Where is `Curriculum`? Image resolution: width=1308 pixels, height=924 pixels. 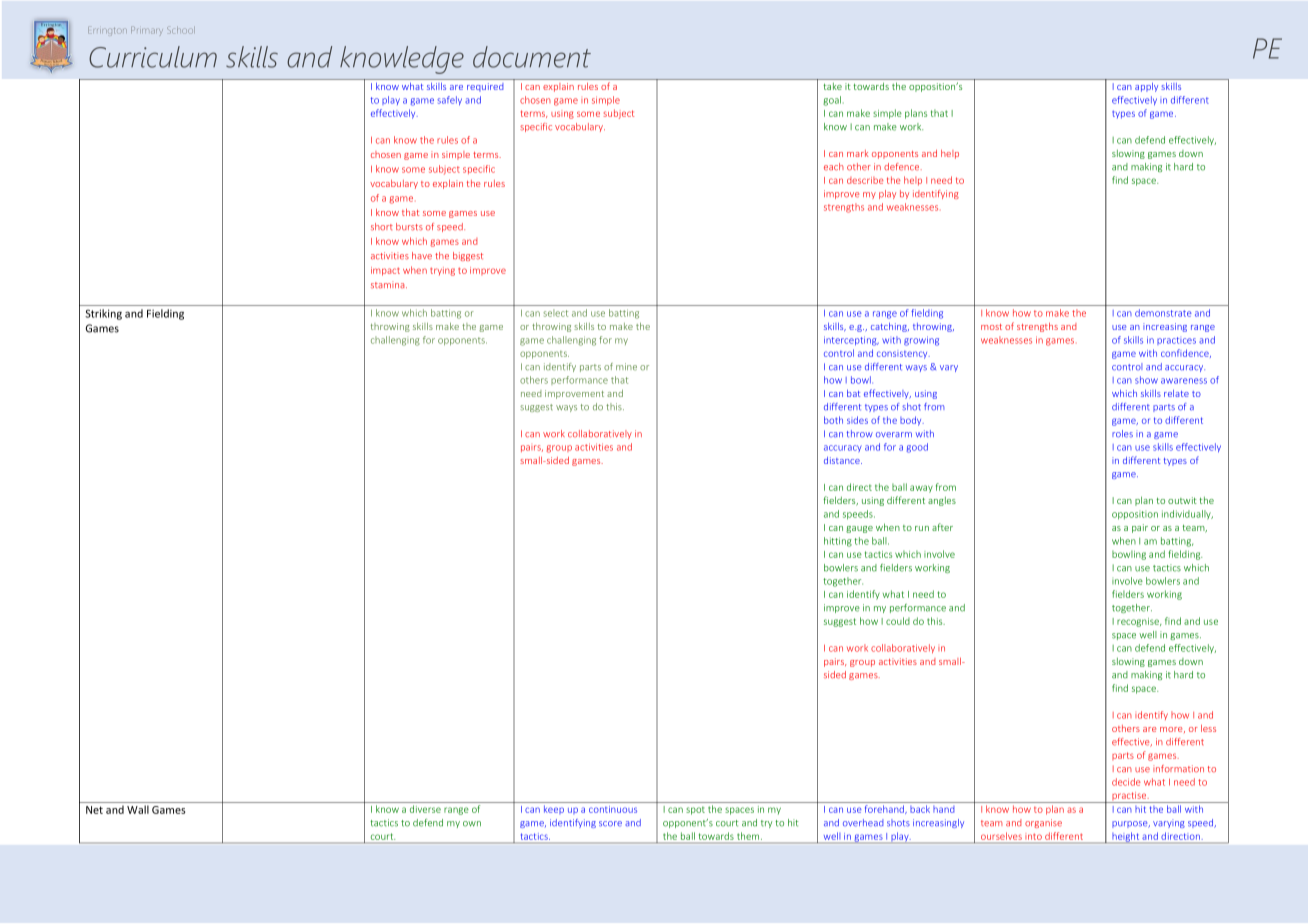
Curriculum is located at coordinates (153, 57).
